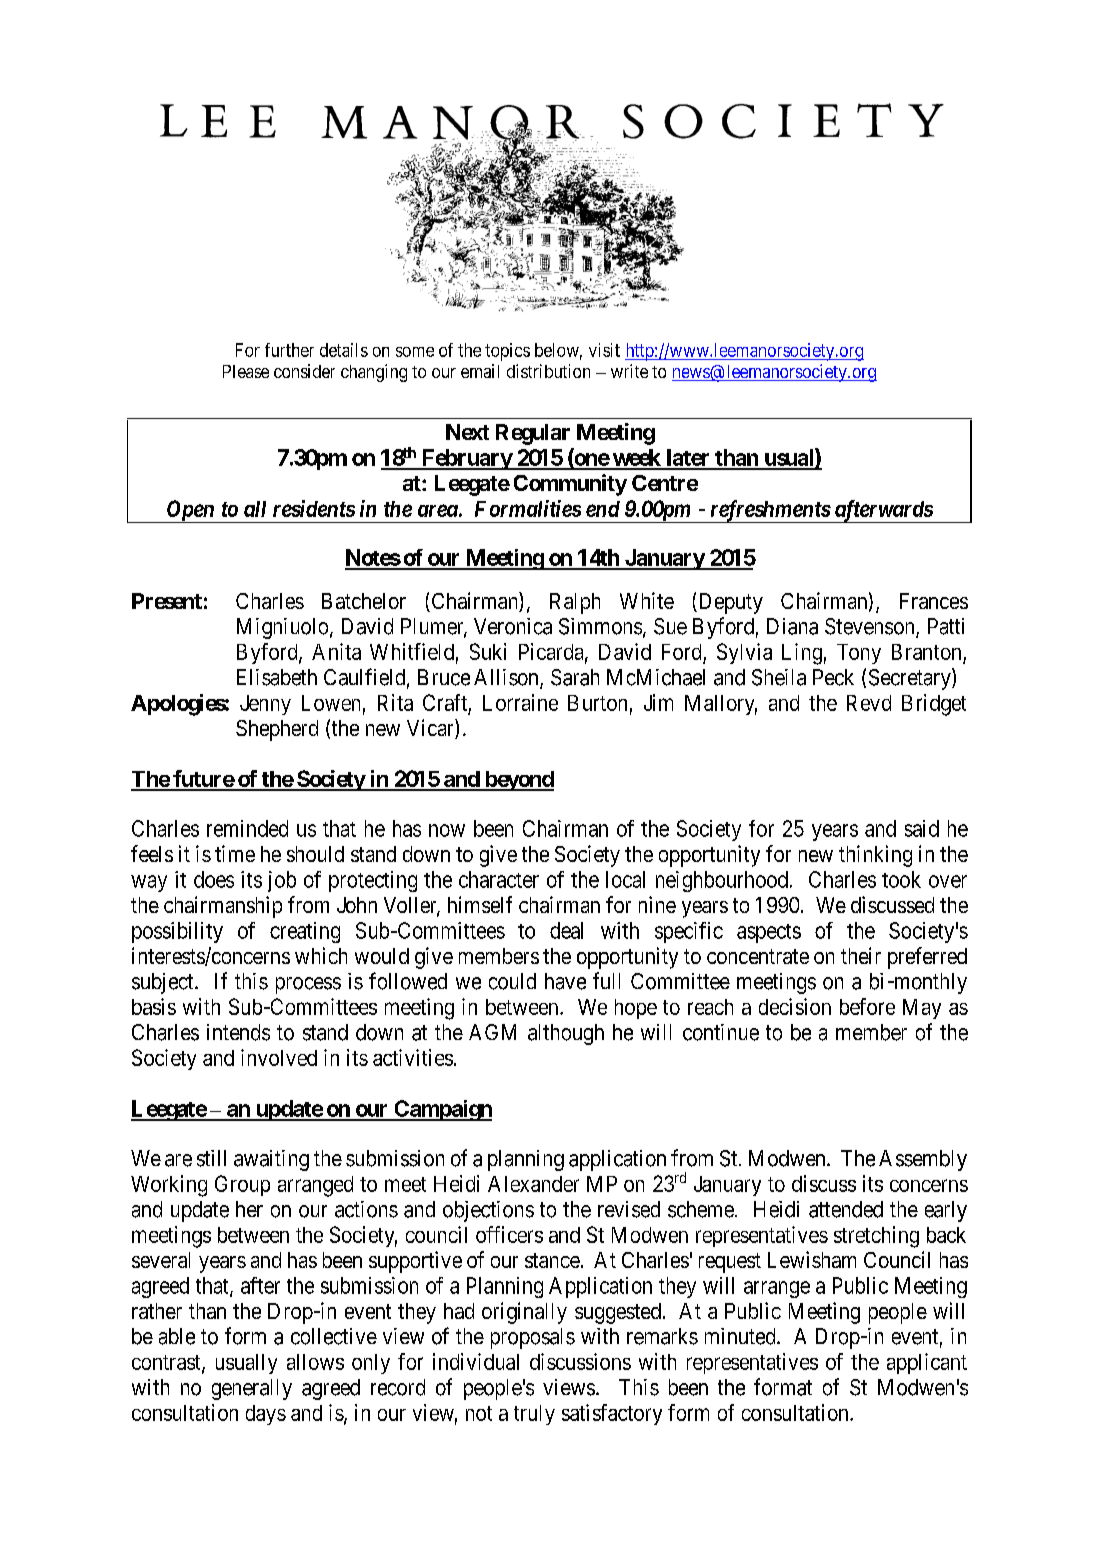 This image has height=1553, width=1098. What do you see at coordinates (246, 371) in the image?
I see `Please` at bounding box center [246, 371].
